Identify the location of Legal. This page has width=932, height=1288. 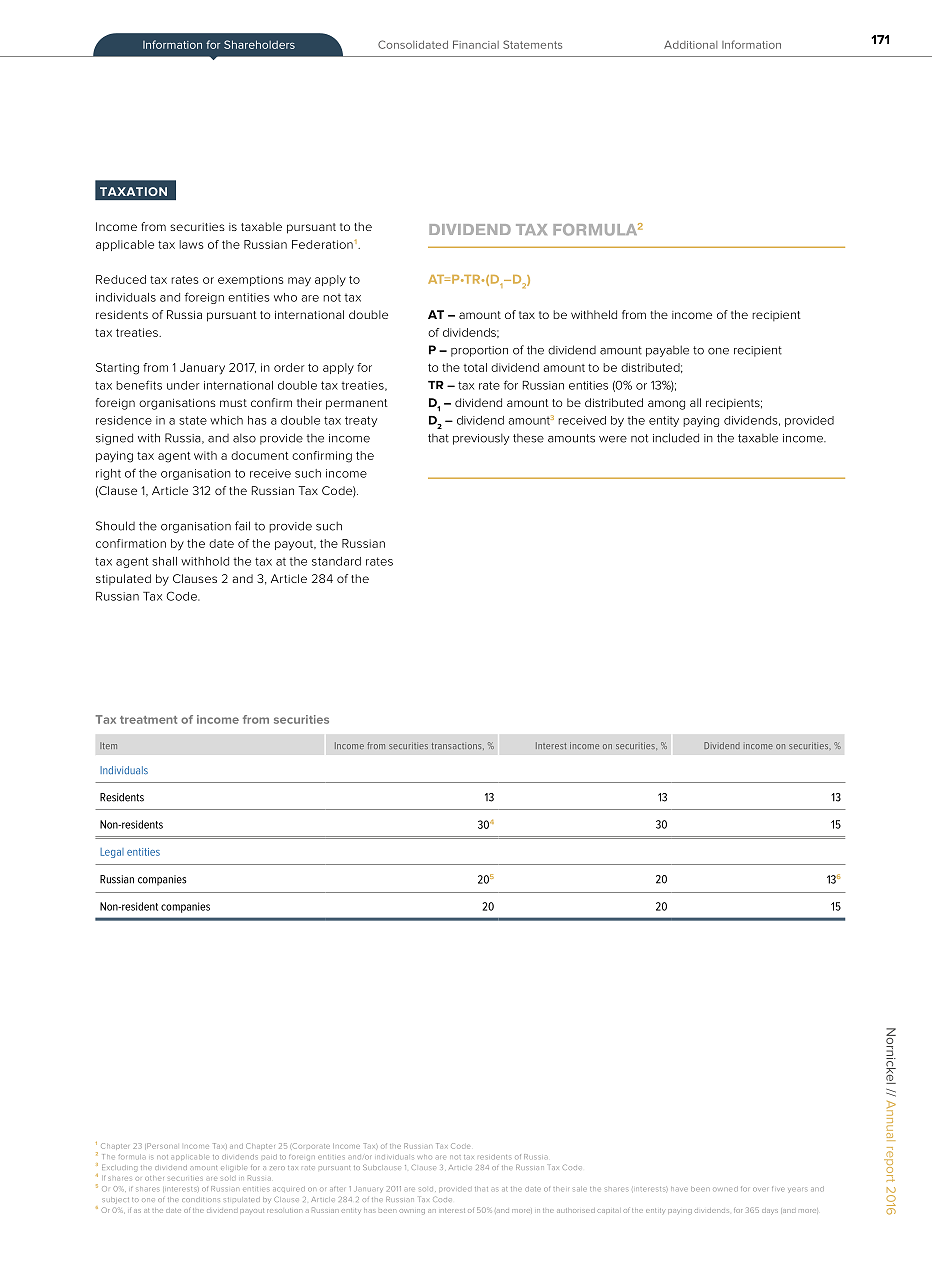
(112, 853).
